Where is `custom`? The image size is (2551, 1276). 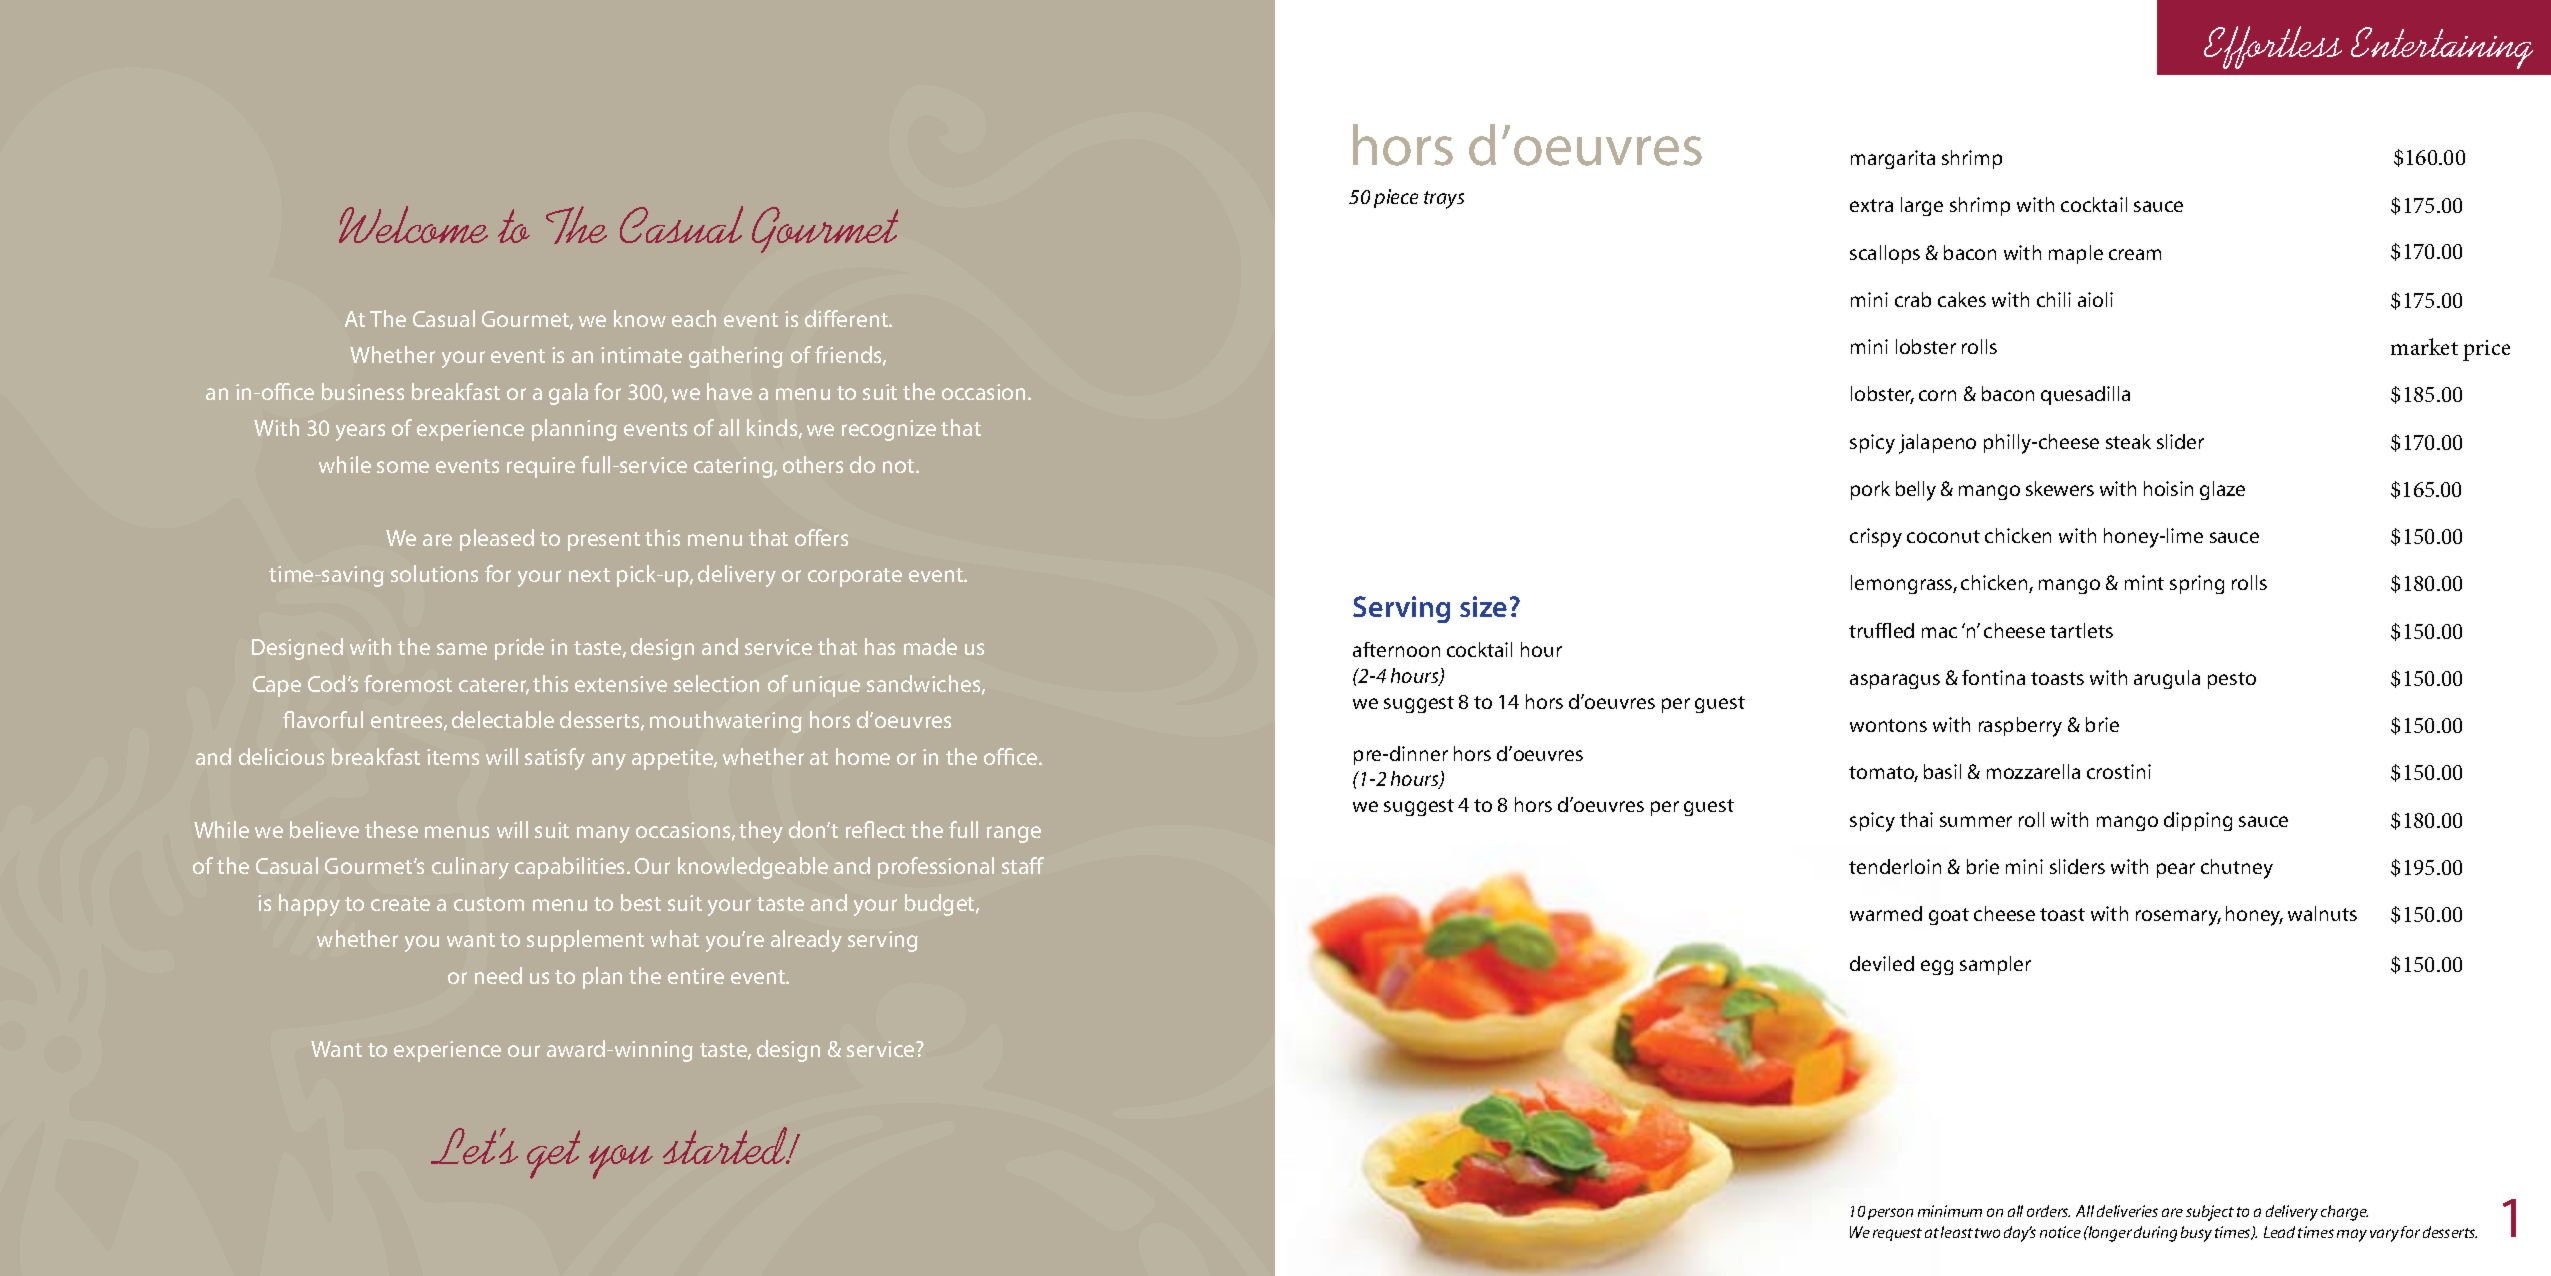
custom is located at coordinates (489, 904).
